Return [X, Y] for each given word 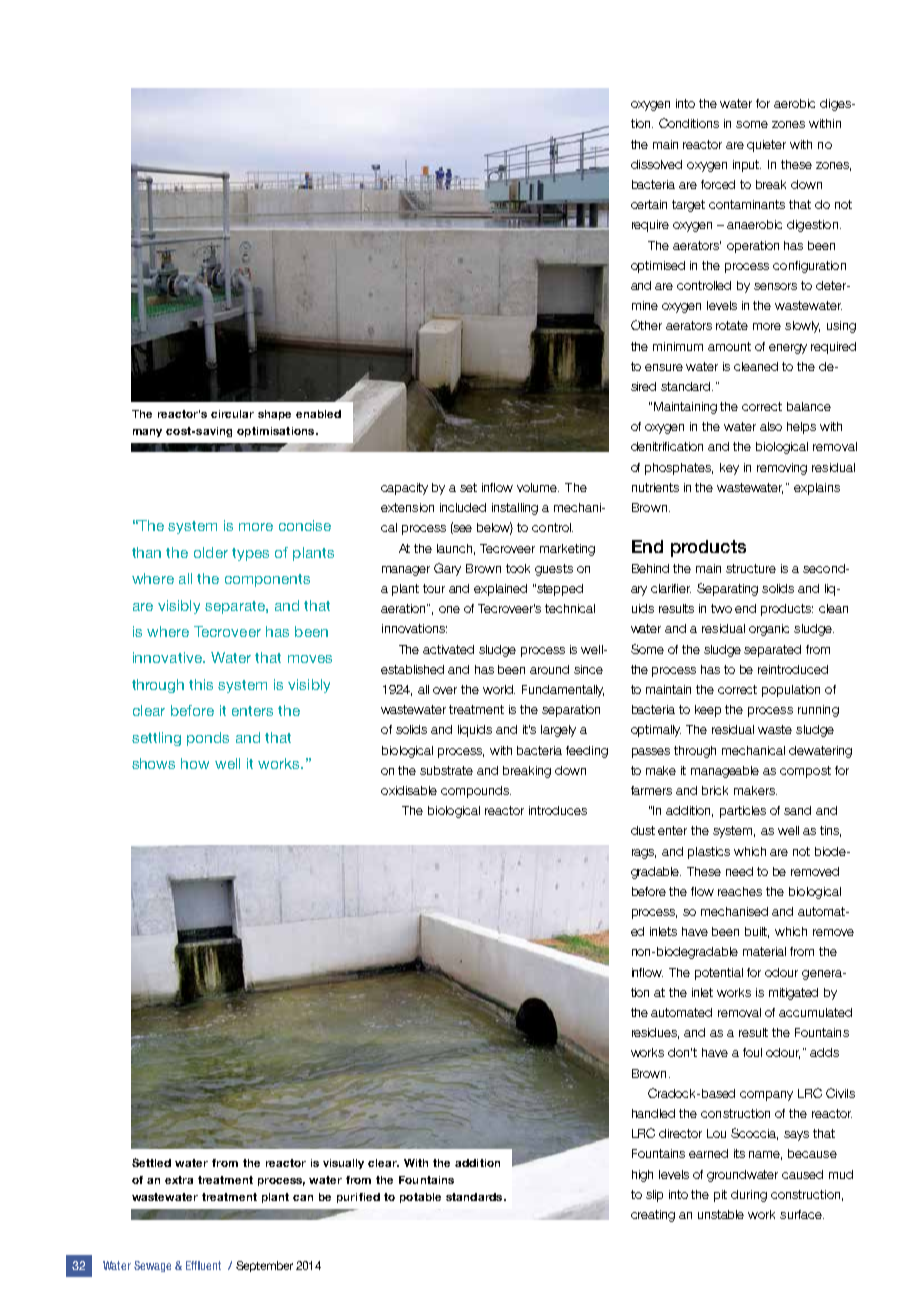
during [749, 1196]
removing [782, 469]
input [747, 166]
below [495, 528]
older [211, 552]
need [739, 871]
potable [420, 1198]
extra [179, 1180]
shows [153, 763]
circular [232, 414]
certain [649, 204]
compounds [476, 792]
